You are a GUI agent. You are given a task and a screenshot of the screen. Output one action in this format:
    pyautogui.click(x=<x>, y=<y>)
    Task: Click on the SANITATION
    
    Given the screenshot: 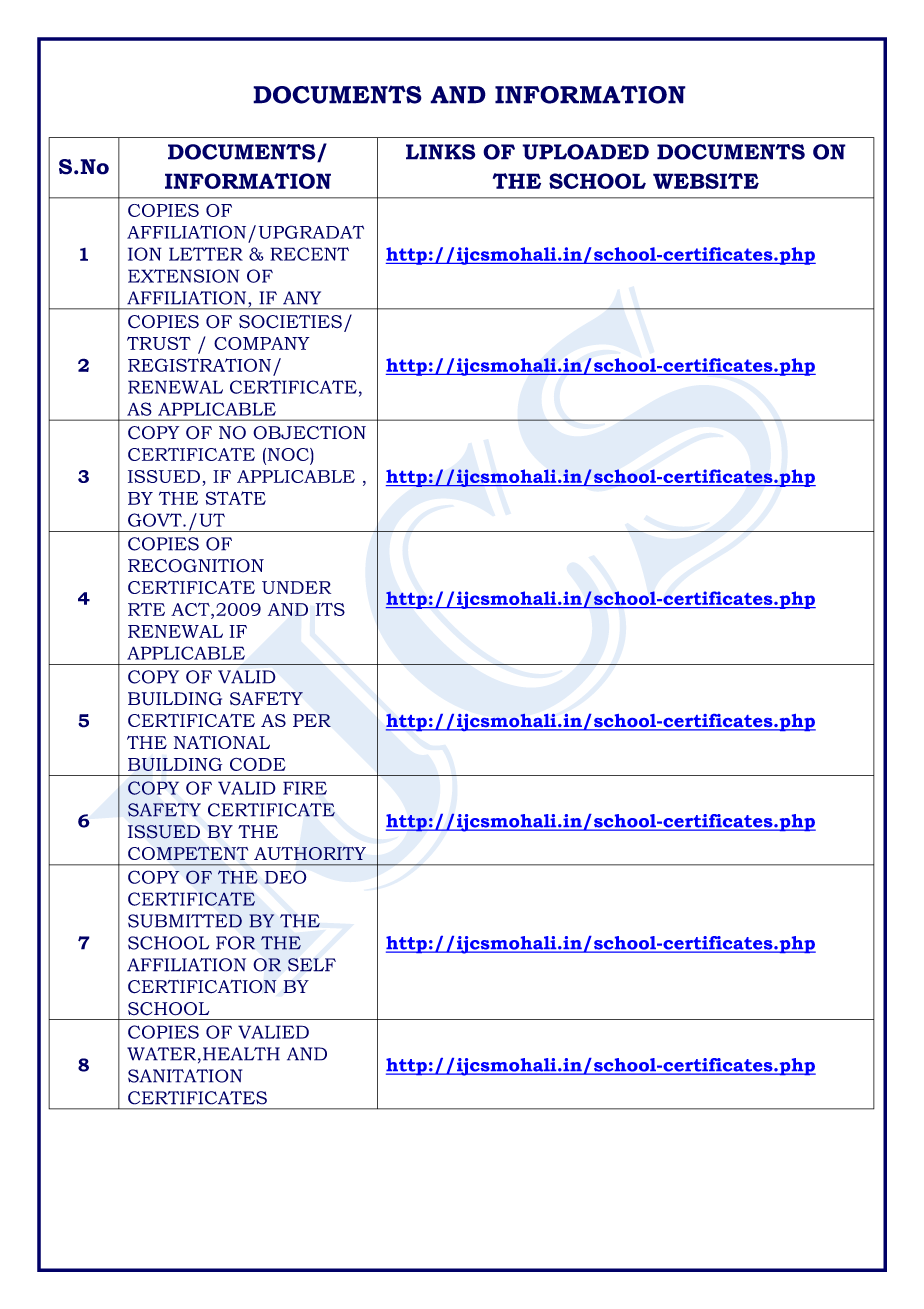 What is the action you would take?
    pyautogui.click(x=185, y=1076)
